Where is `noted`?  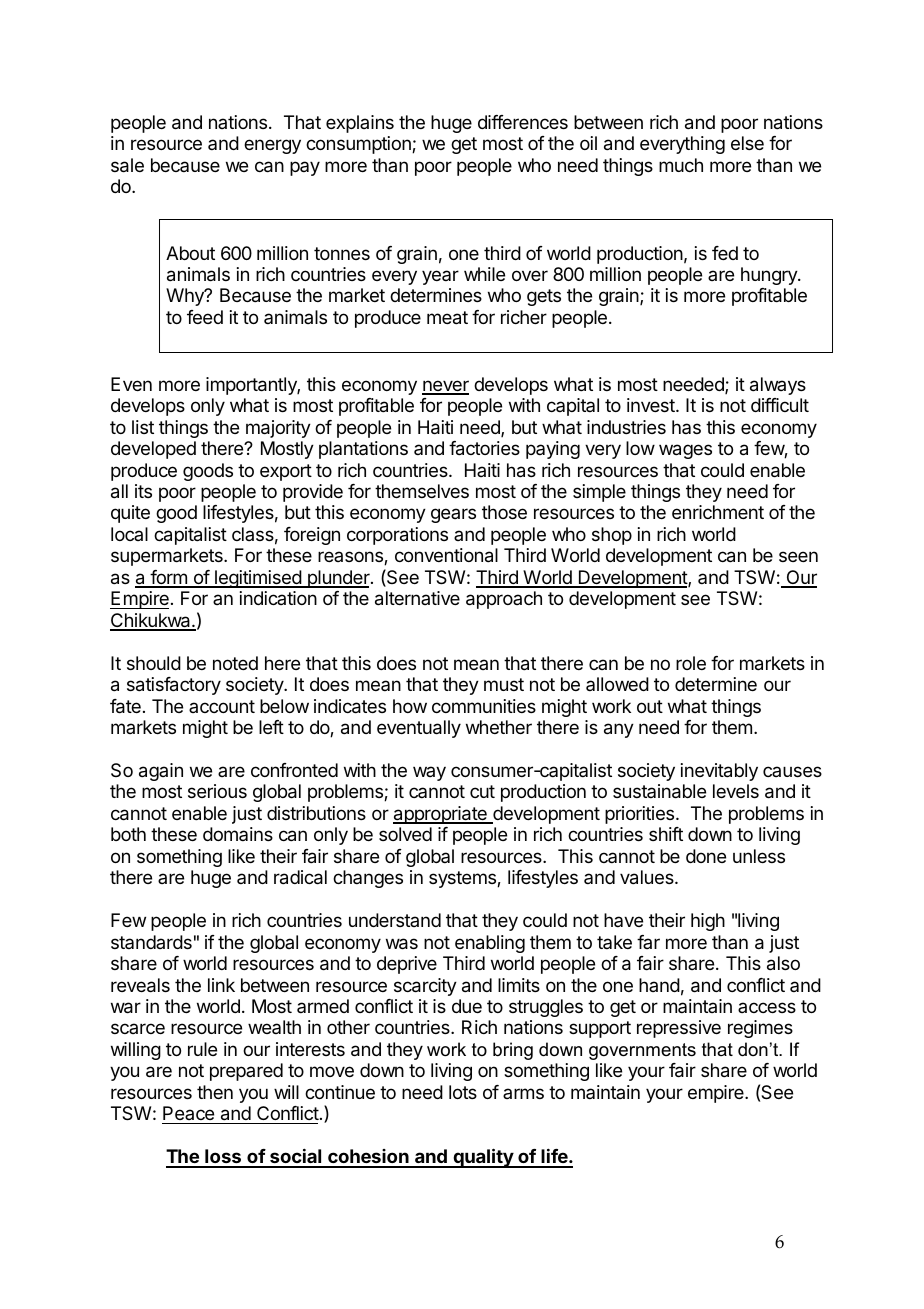 noted is located at coordinates (235, 663).
